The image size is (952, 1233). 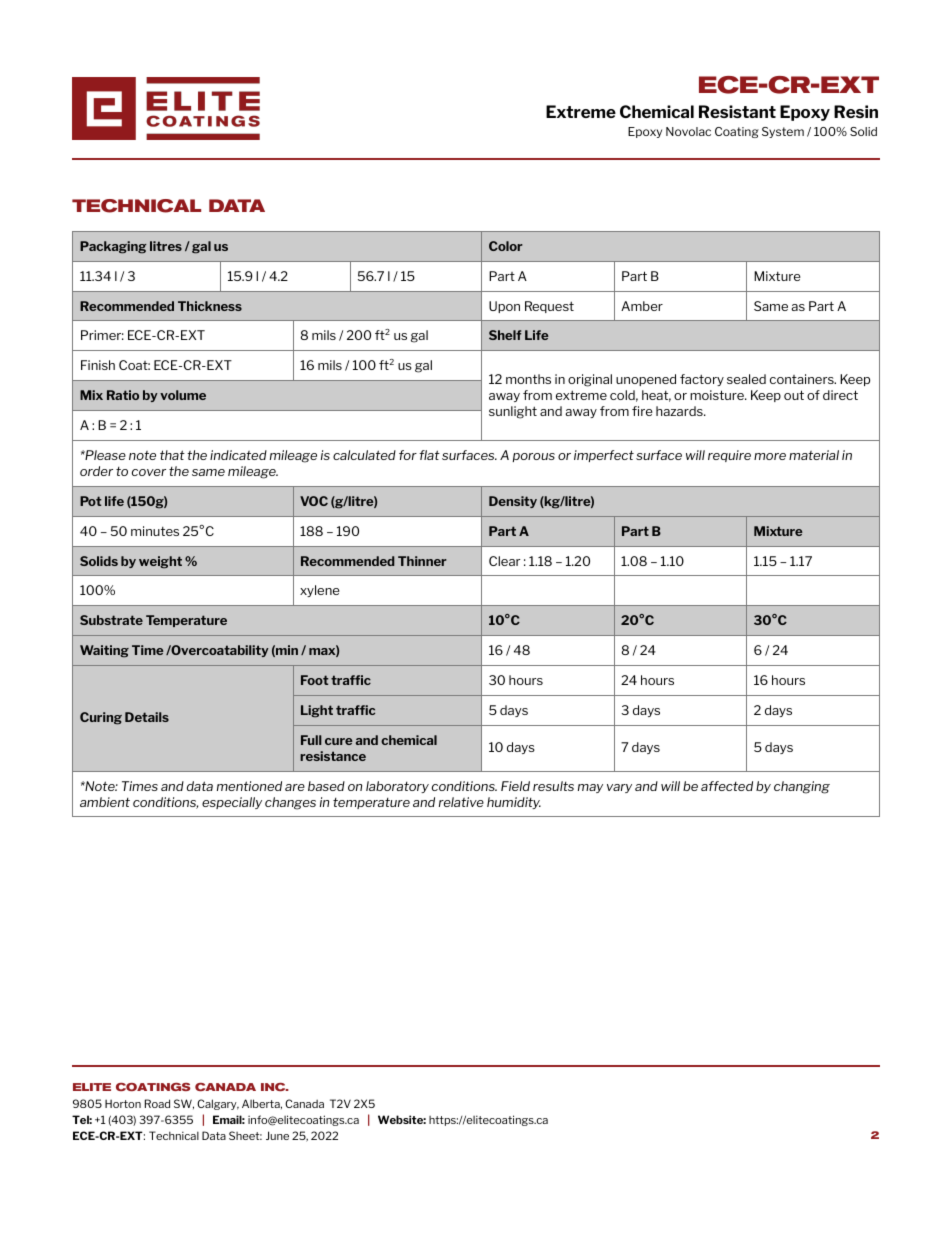 What do you see at coordinates (157, 1103) in the screenshot?
I see `Road` at bounding box center [157, 1103].
